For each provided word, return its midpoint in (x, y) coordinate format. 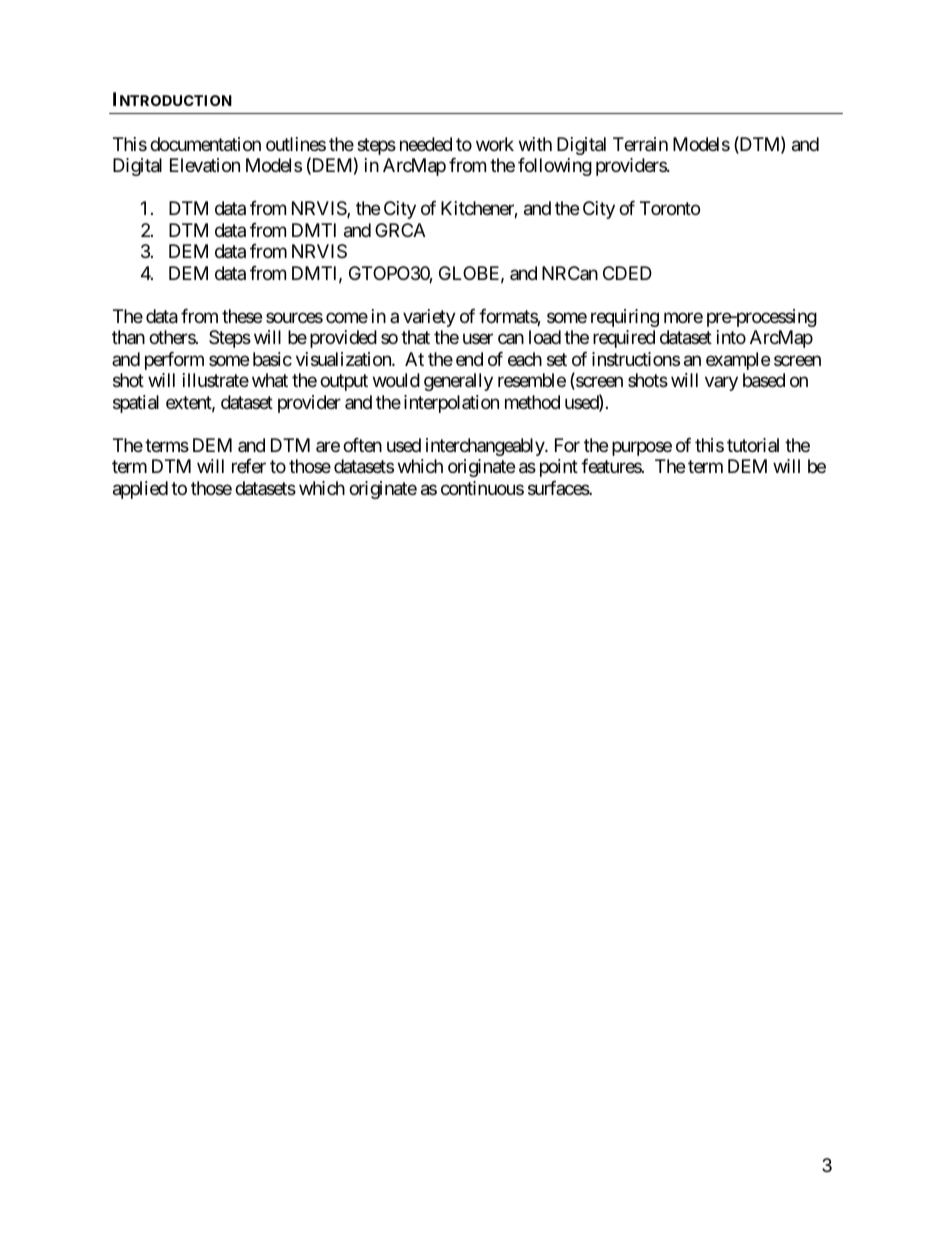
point (559, 468)
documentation (205, 144)
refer (249, 466)
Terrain (640, 144)
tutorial (753, 445)
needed (426, 144)
